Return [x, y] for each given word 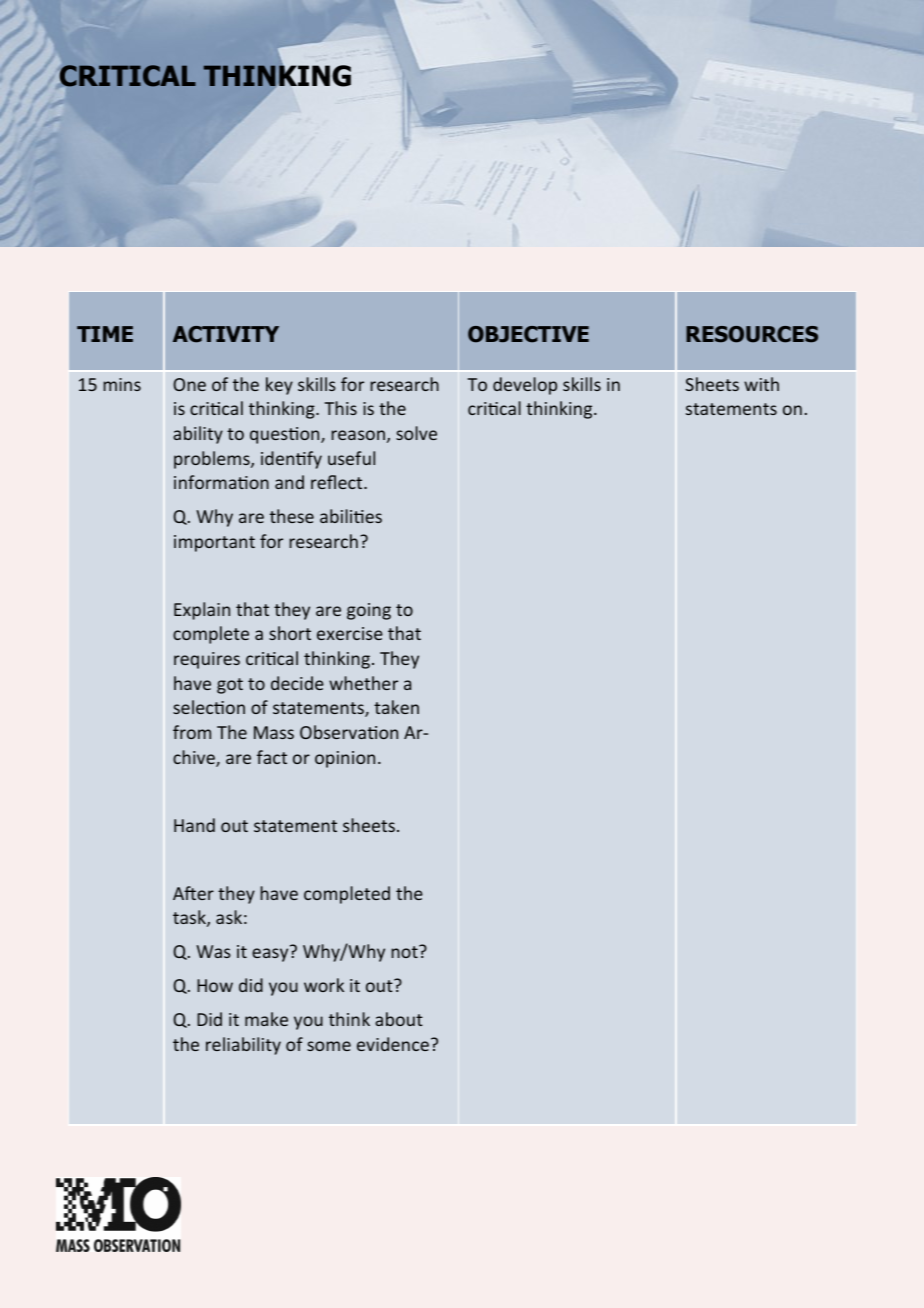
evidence [393, 1044]
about [399, 1019]
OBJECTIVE [528, 334]
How [215, 985]
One [189, 384]
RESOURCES [752, 334]
